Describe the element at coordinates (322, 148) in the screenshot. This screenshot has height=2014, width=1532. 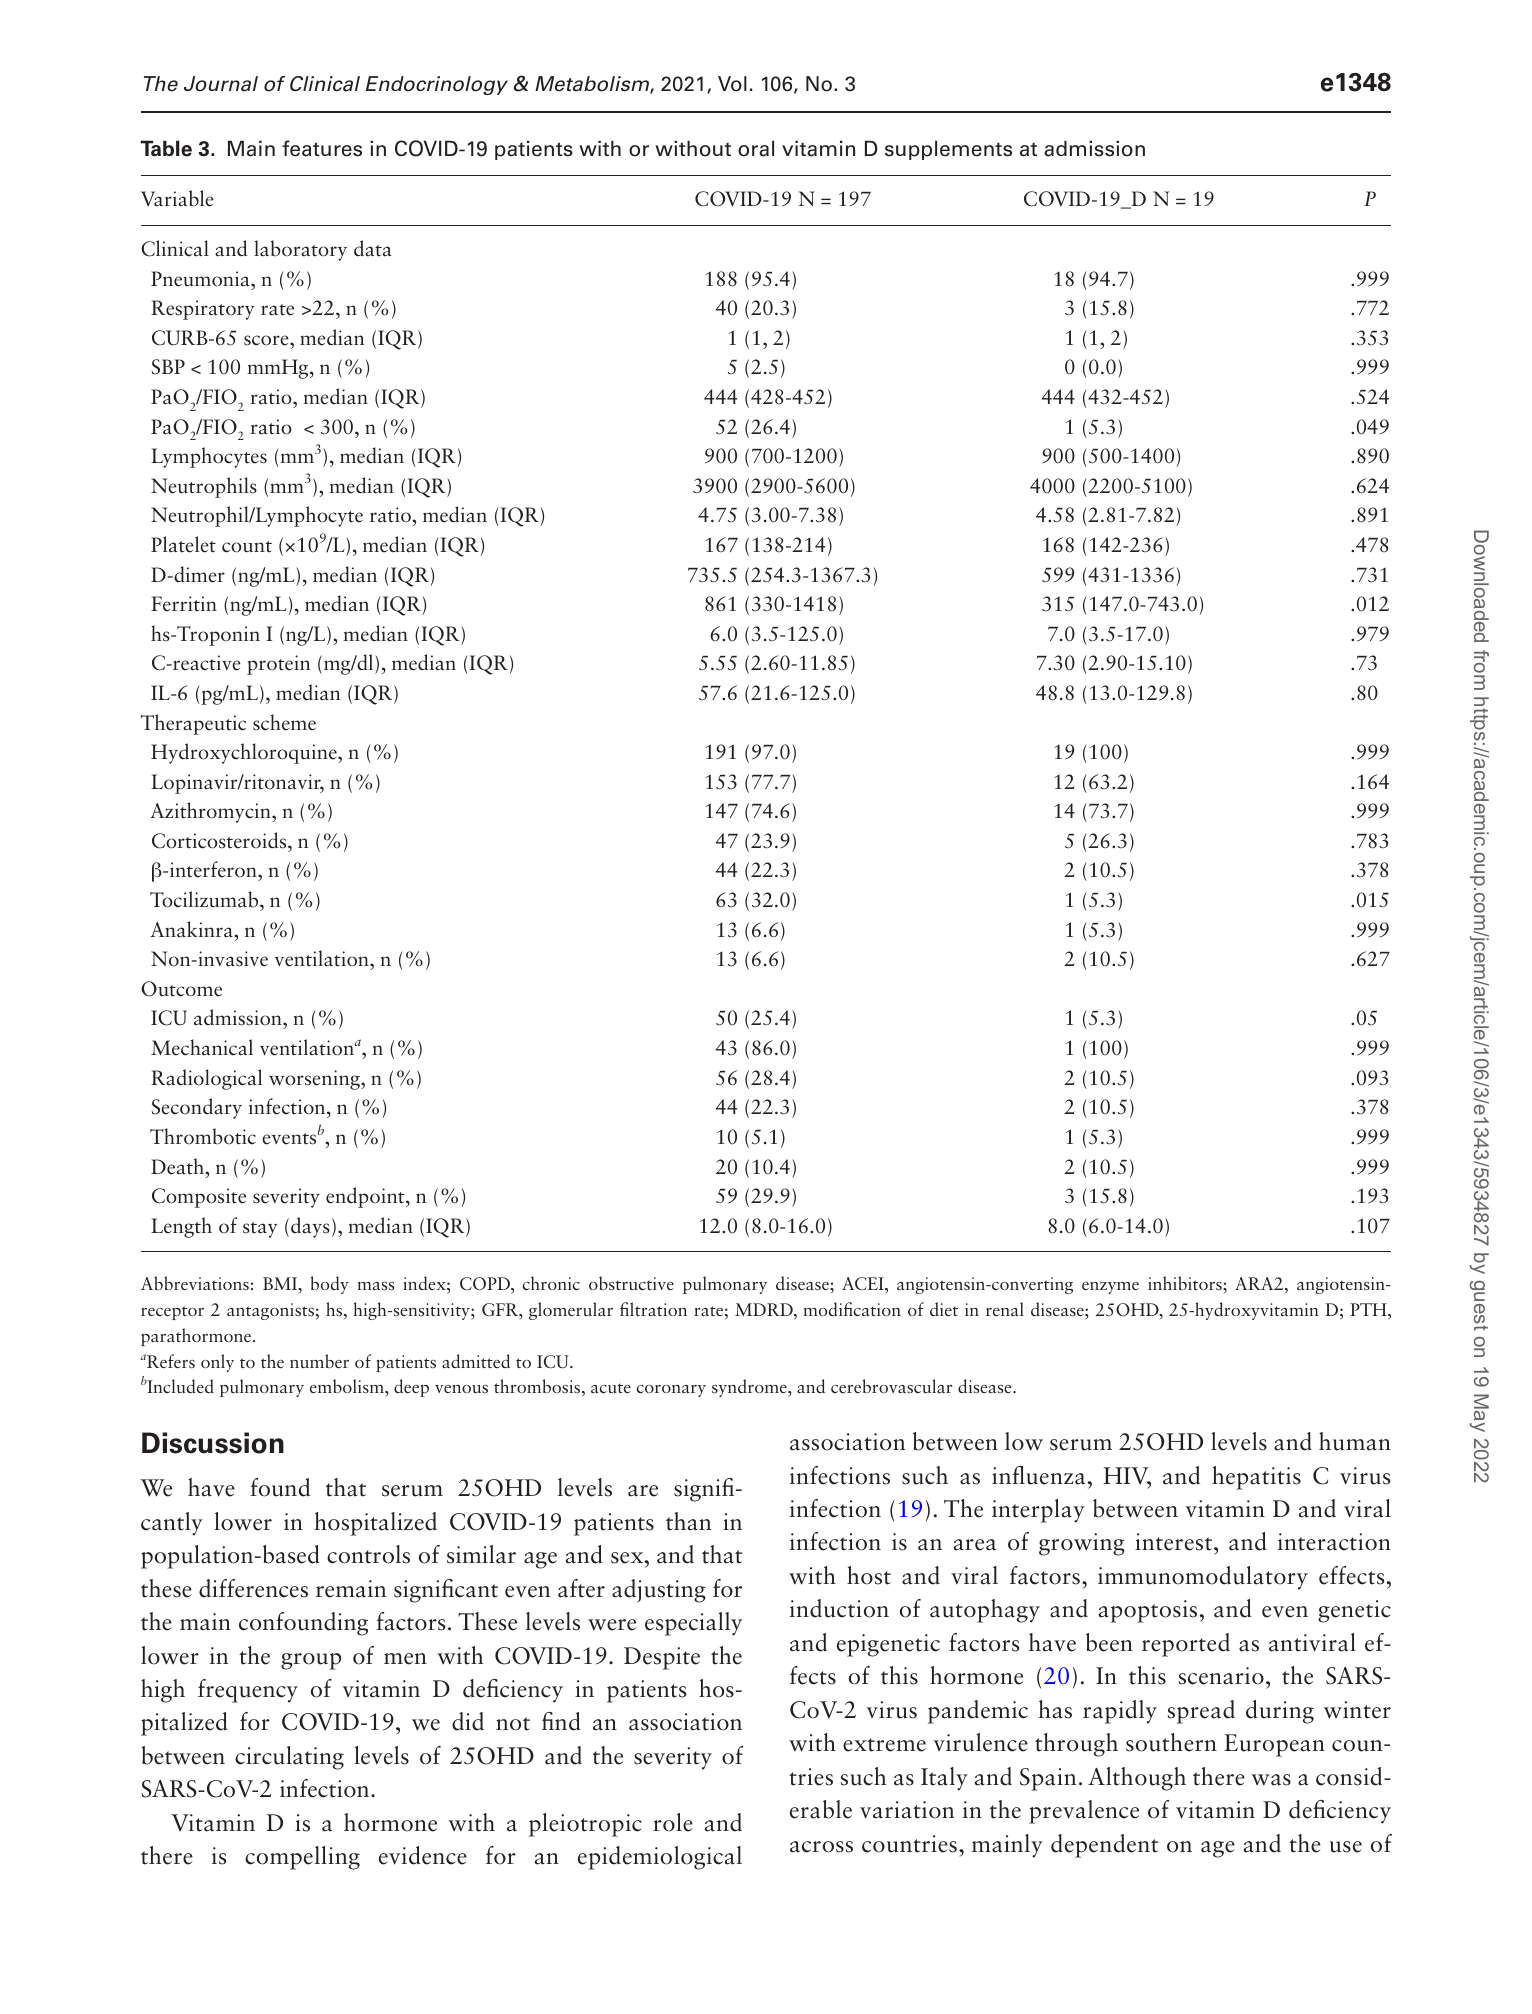
I see `features` at that location.
